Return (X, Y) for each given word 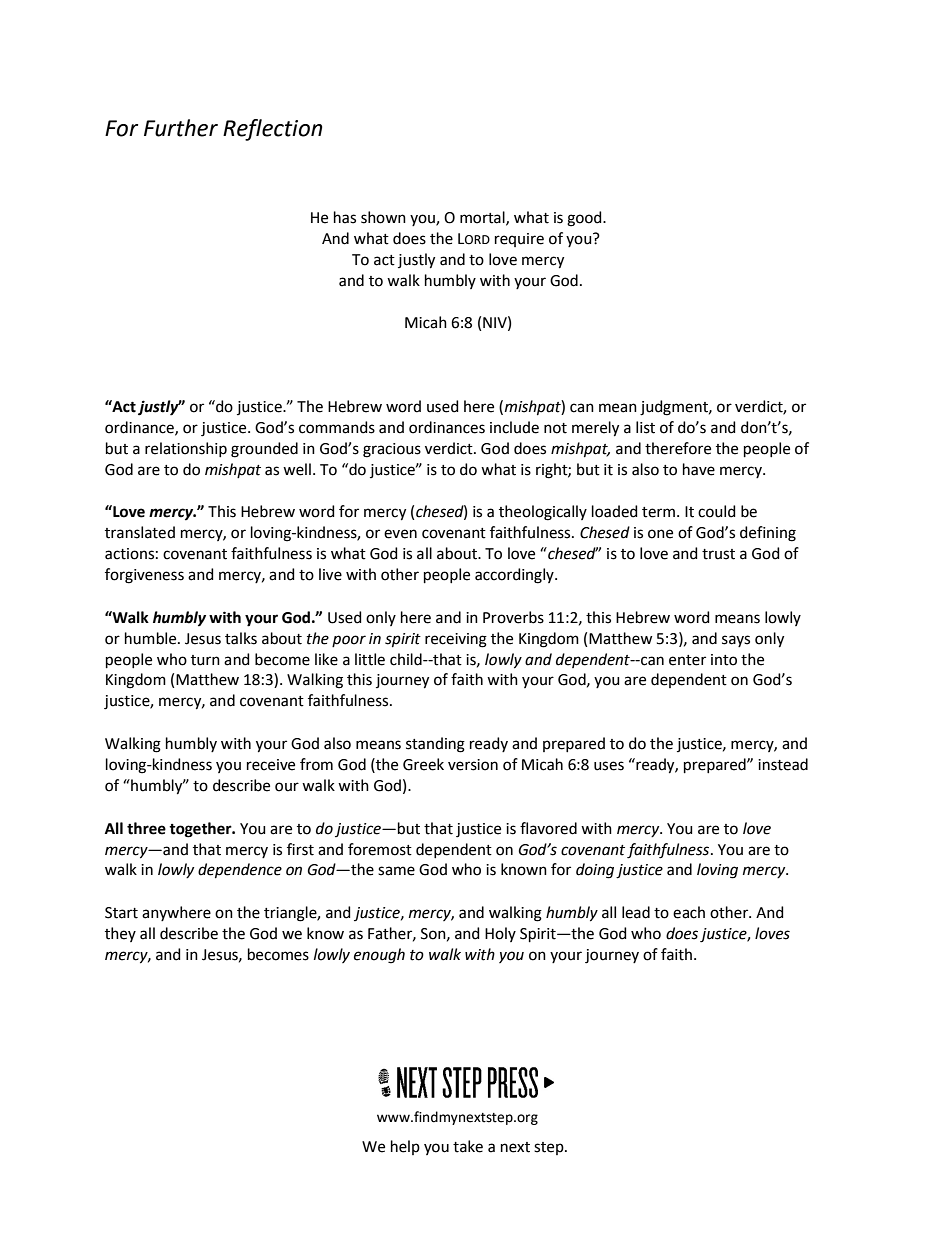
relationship (186, 449)
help (405, 1147)
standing (435, 745)
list (645, 427)
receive (271, 765)
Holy (500, 934)
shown (383, 217)
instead (783, 764)
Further (181, 128)
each (689, 912)
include (514, 427)
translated (140, 532)
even (400, 534)
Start (121, 913)
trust (718, 554)
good (585, 219)
